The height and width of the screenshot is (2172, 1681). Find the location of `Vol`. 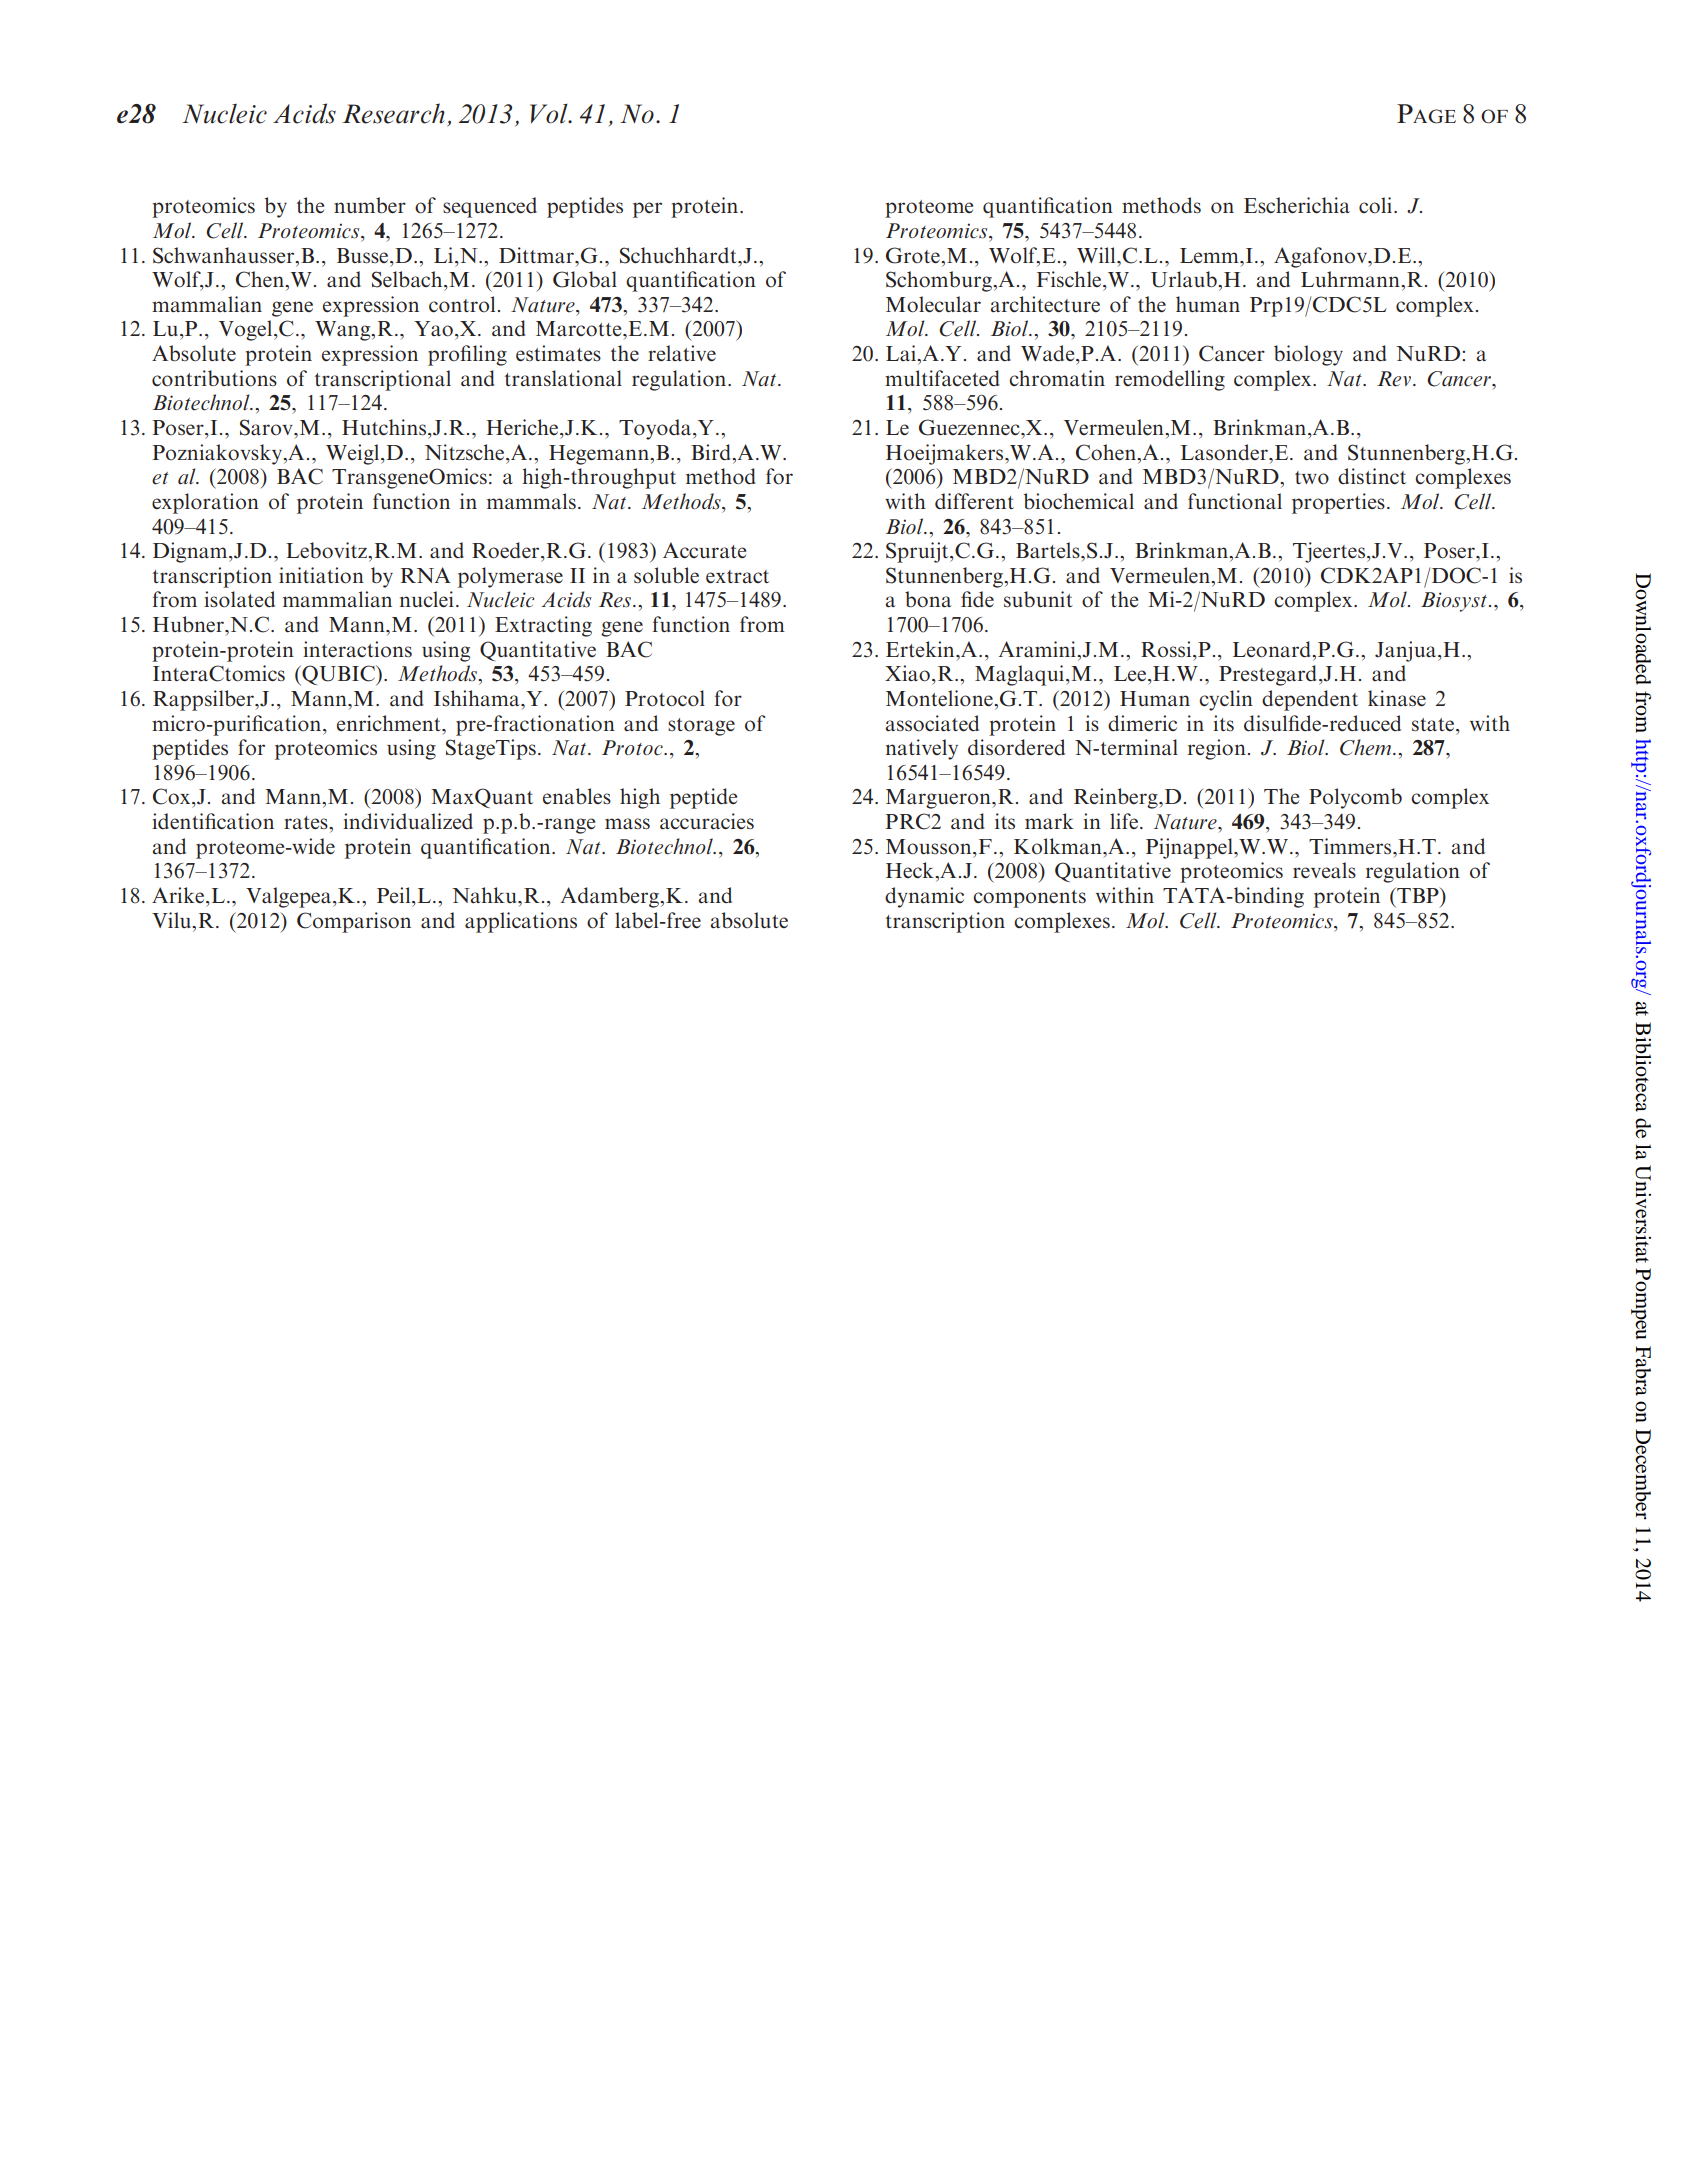

Vol is located at coordinates (550, 114).
